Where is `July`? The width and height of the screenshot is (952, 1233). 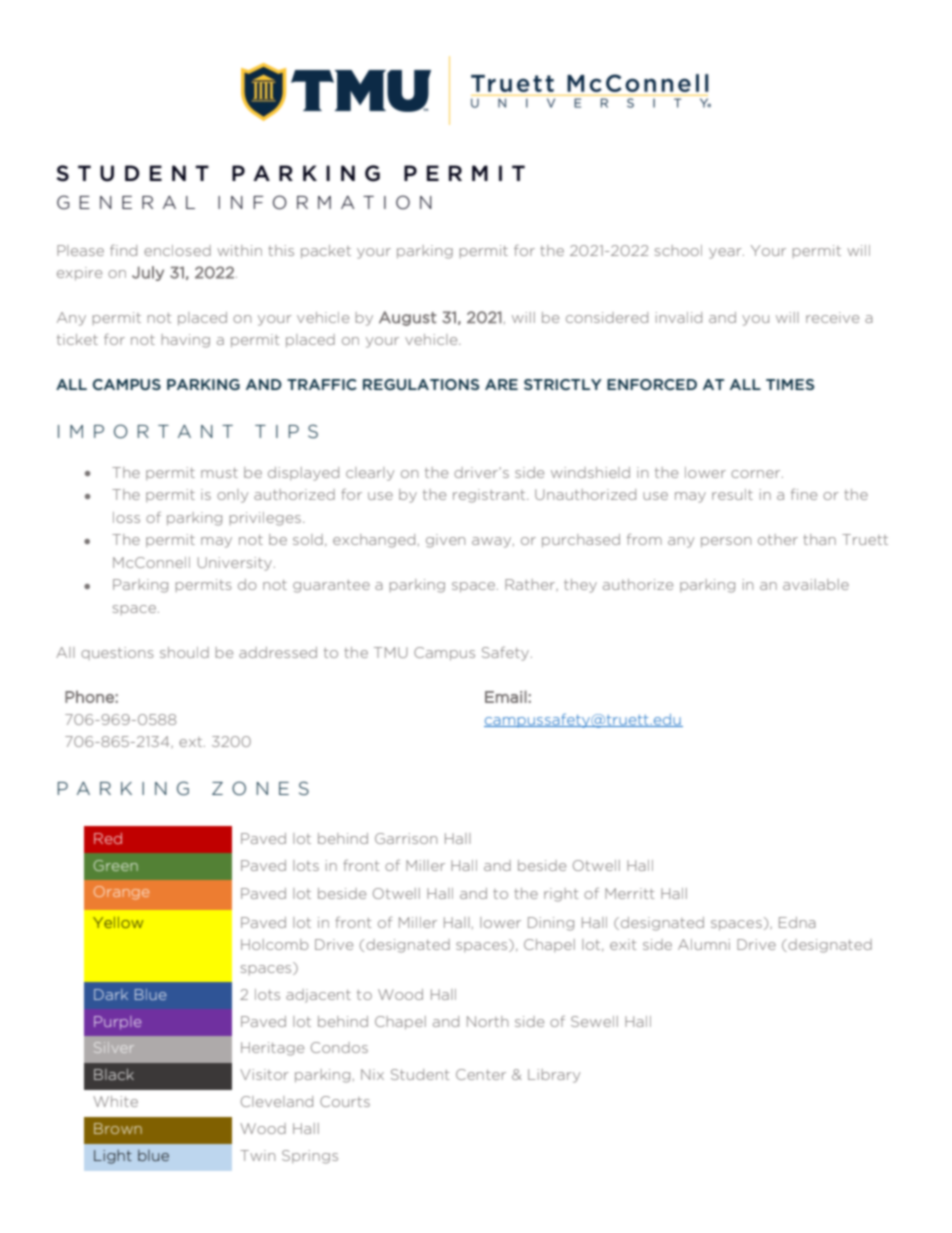 July is located at coordinates (148, 273).
